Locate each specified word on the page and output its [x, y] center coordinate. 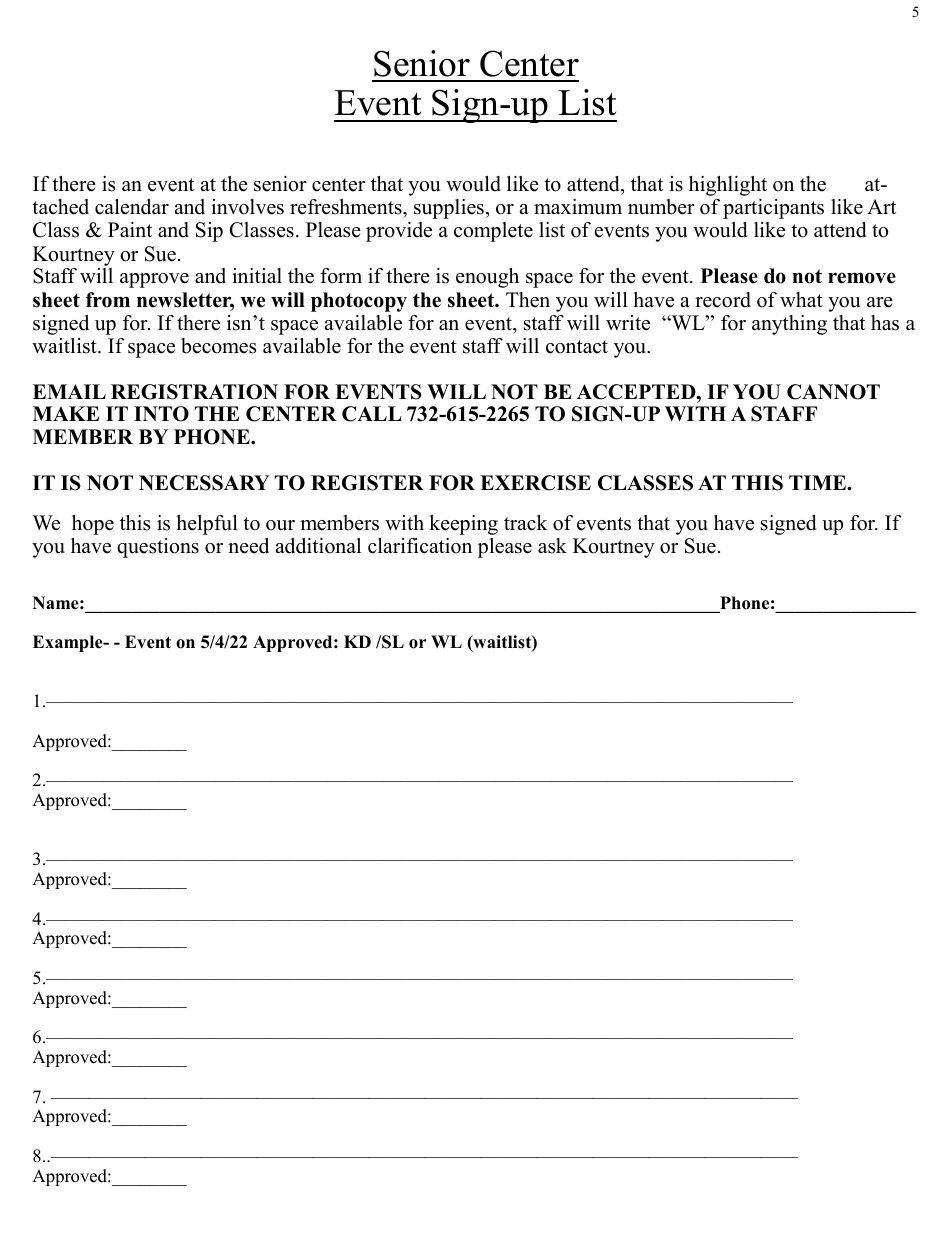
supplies [449, 209]
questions [158, 548]
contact [577, 347]
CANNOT [833, 392]
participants [773, 209]
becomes [218, 346]
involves [247, 207]
